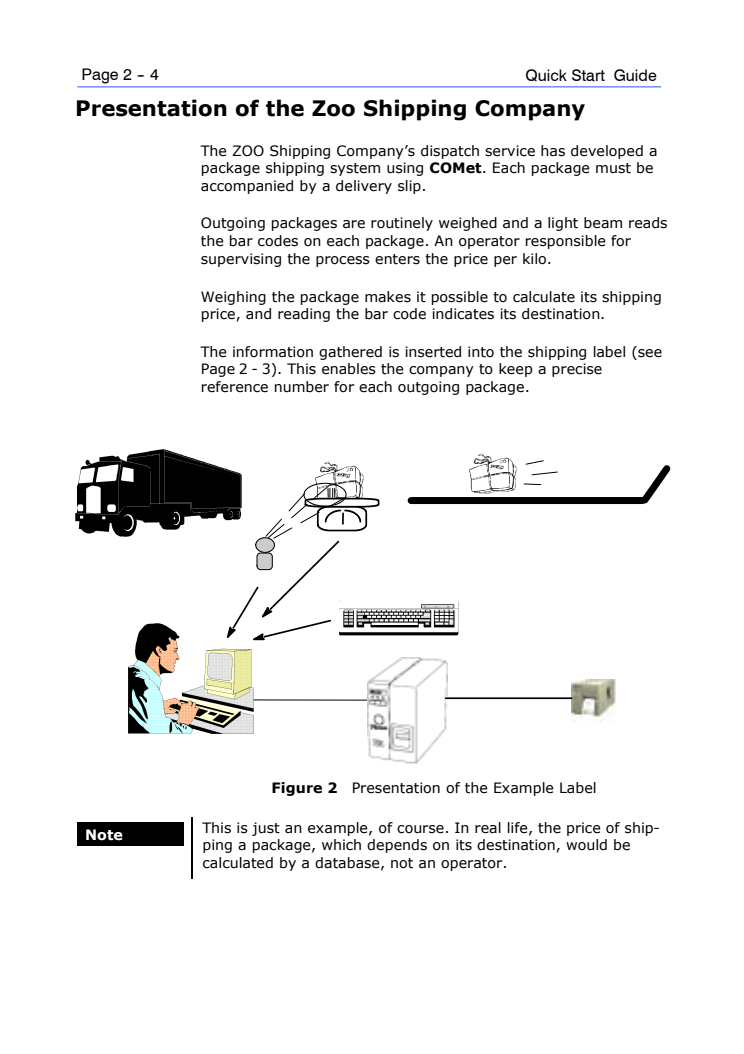  Describe the element at coordinates (355, 169) in the page. I see `system` at that location.
